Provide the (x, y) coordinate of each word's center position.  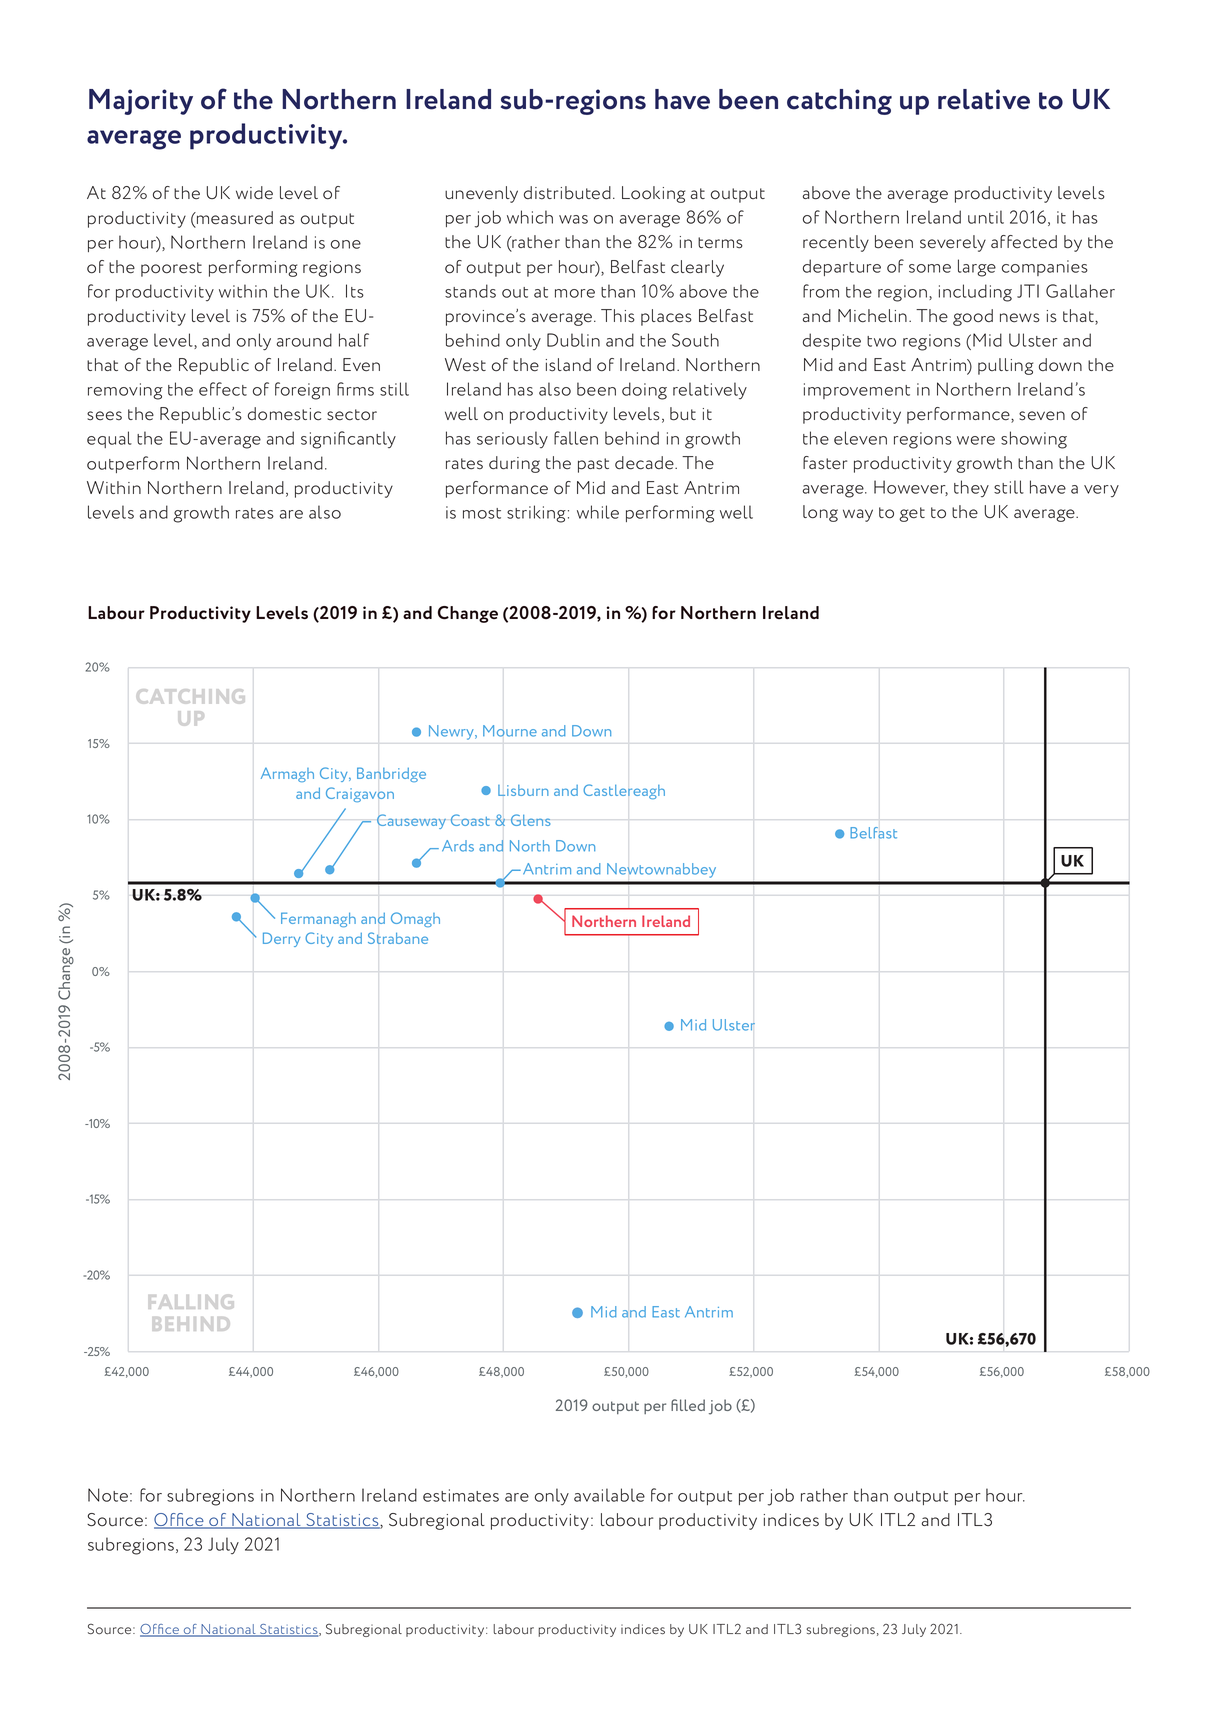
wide (254, 193)
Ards (458, 846)
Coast (470, 820)
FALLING (190, 1302)
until (986, 217)
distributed (567, 193)
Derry (281, 939)
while (598, 512)
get (912, 514)
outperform (133, 464)
